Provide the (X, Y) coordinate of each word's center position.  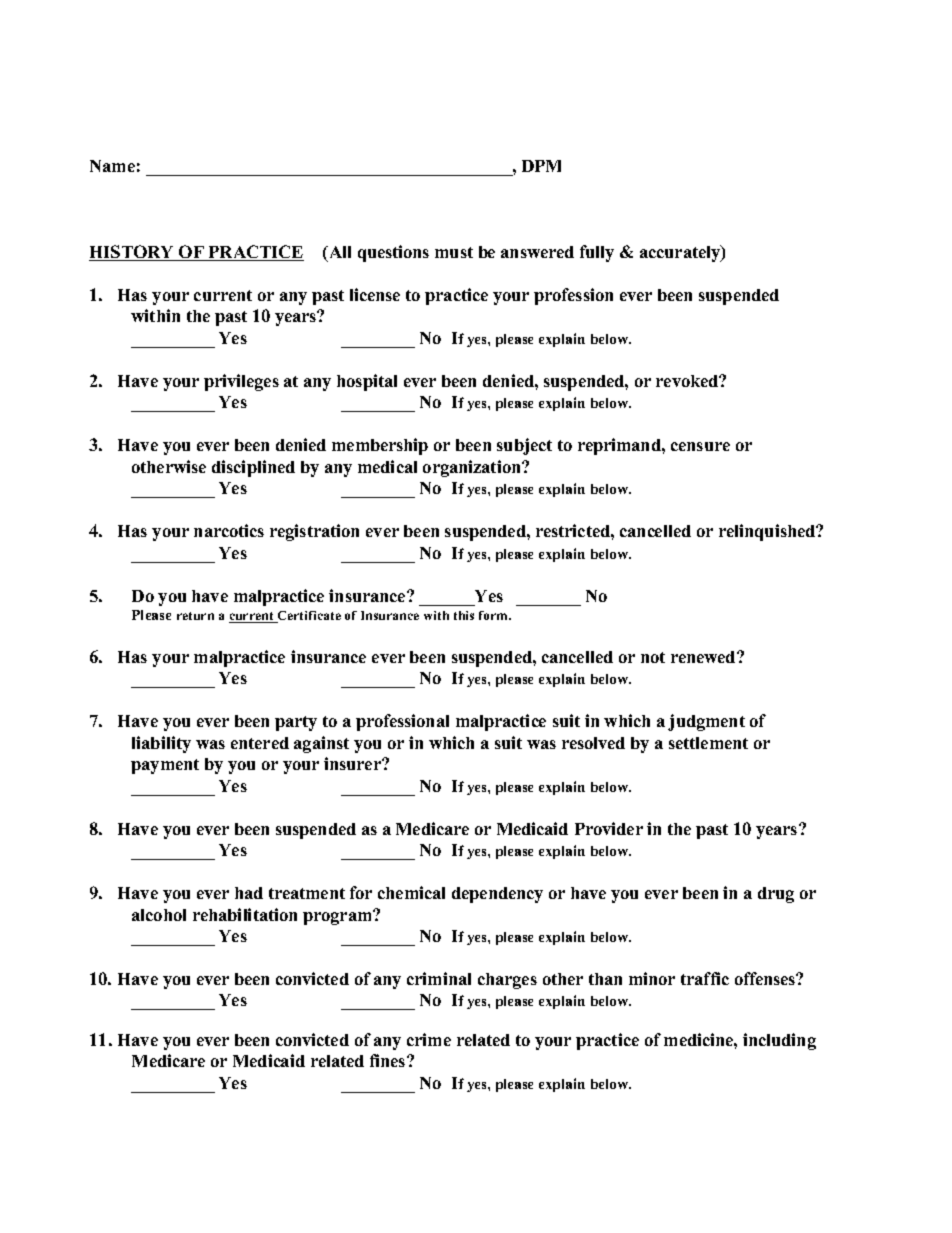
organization (473, 468)
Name (112, 166)
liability (161, 744)
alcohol (159, 915)
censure (700, 446)
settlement (708, 743)
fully (597, 253)
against (321, 744)
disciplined (253, 468)
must (454, 252)
